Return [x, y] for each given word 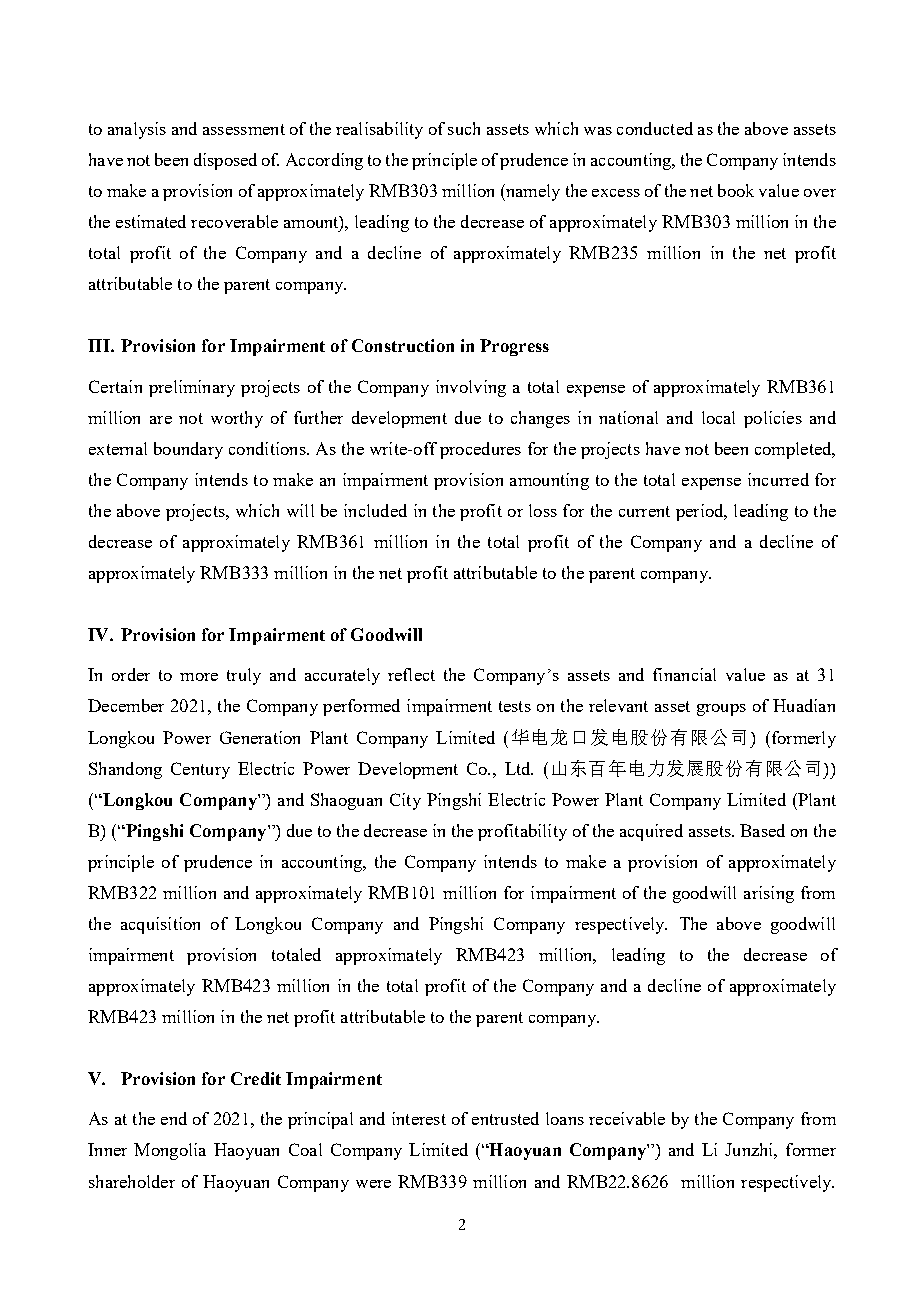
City [405, 801]
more [199, 677]
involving [471, 388]
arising [769, 894]
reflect [411, 674]
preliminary [192, 388]
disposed [225, 161]
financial [684, 674]
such [464, 128]
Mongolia [170, 1151]
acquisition [160, 925]
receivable [627, 1118]
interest [419, 1118]
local [718, 417]
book [736, 190]
